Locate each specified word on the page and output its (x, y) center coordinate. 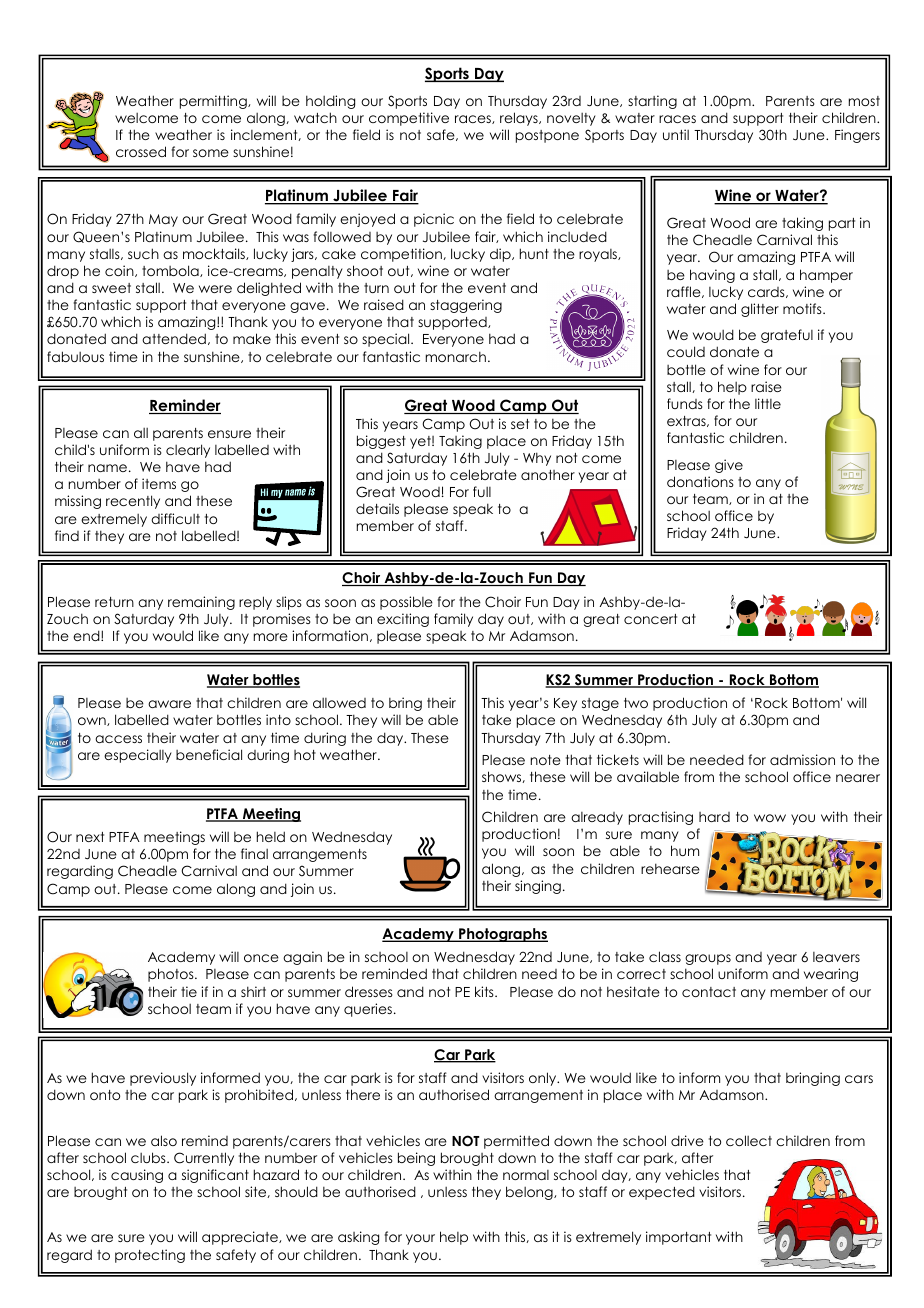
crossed (141, 151)
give (729, 466)
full (482, 491)
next (90, 837)
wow (770, 818)
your (420, 1239)
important (678, 1238)
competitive (409, 119)
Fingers (857, 136)
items (159, 483)
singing (538, 887)
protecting (150, 1256)
